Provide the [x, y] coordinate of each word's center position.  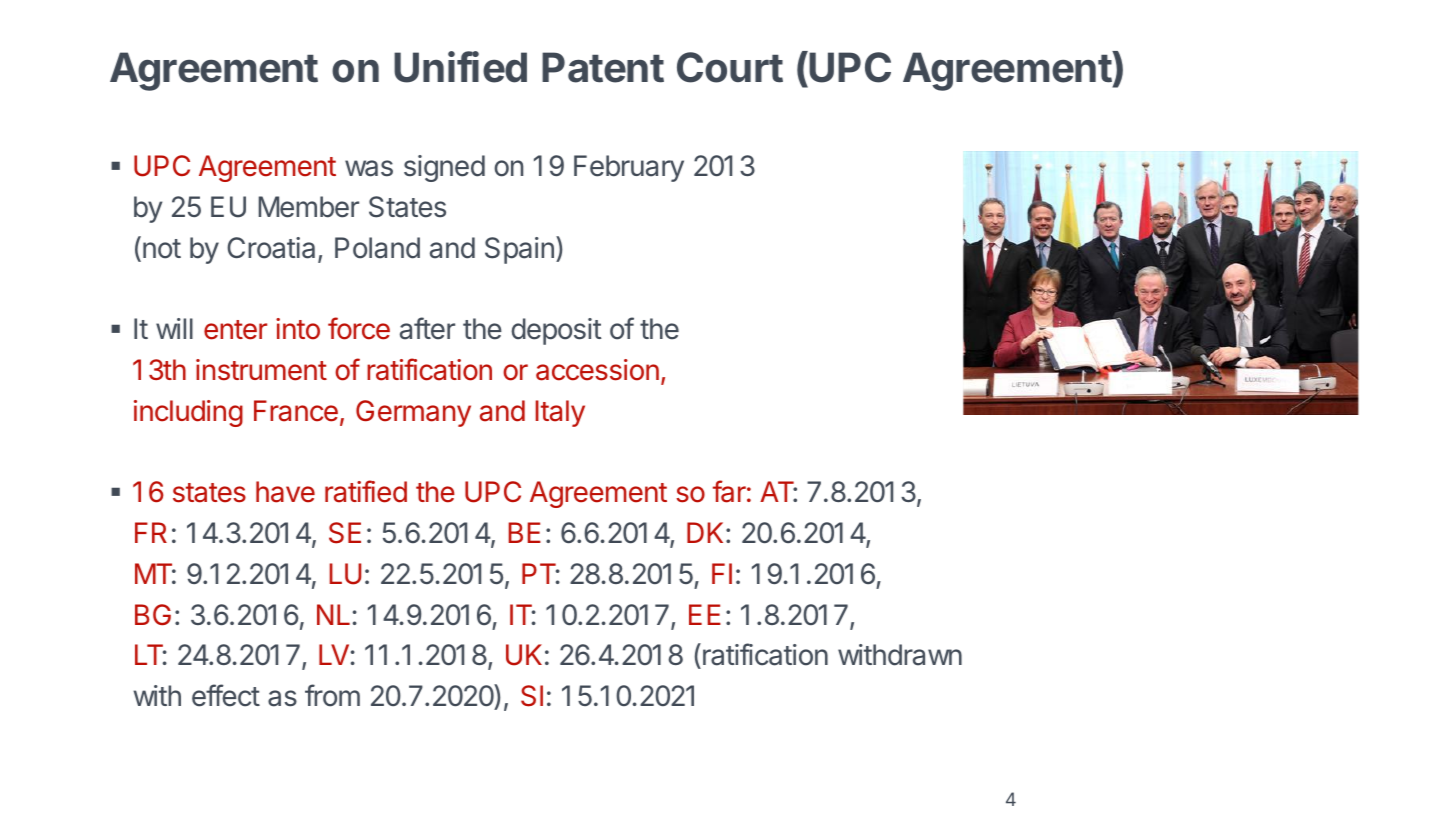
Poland [377, 248]
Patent [603, 67]
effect [226, 695]
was [369, 168]
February [629, 168]
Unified [460, 67]
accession [597, 370]
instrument [261, 370]
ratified [366, 491]
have [285, 492]
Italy [560, 413]
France [296, 411]
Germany [413, 413]
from [332, 695]
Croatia [271, 248]
